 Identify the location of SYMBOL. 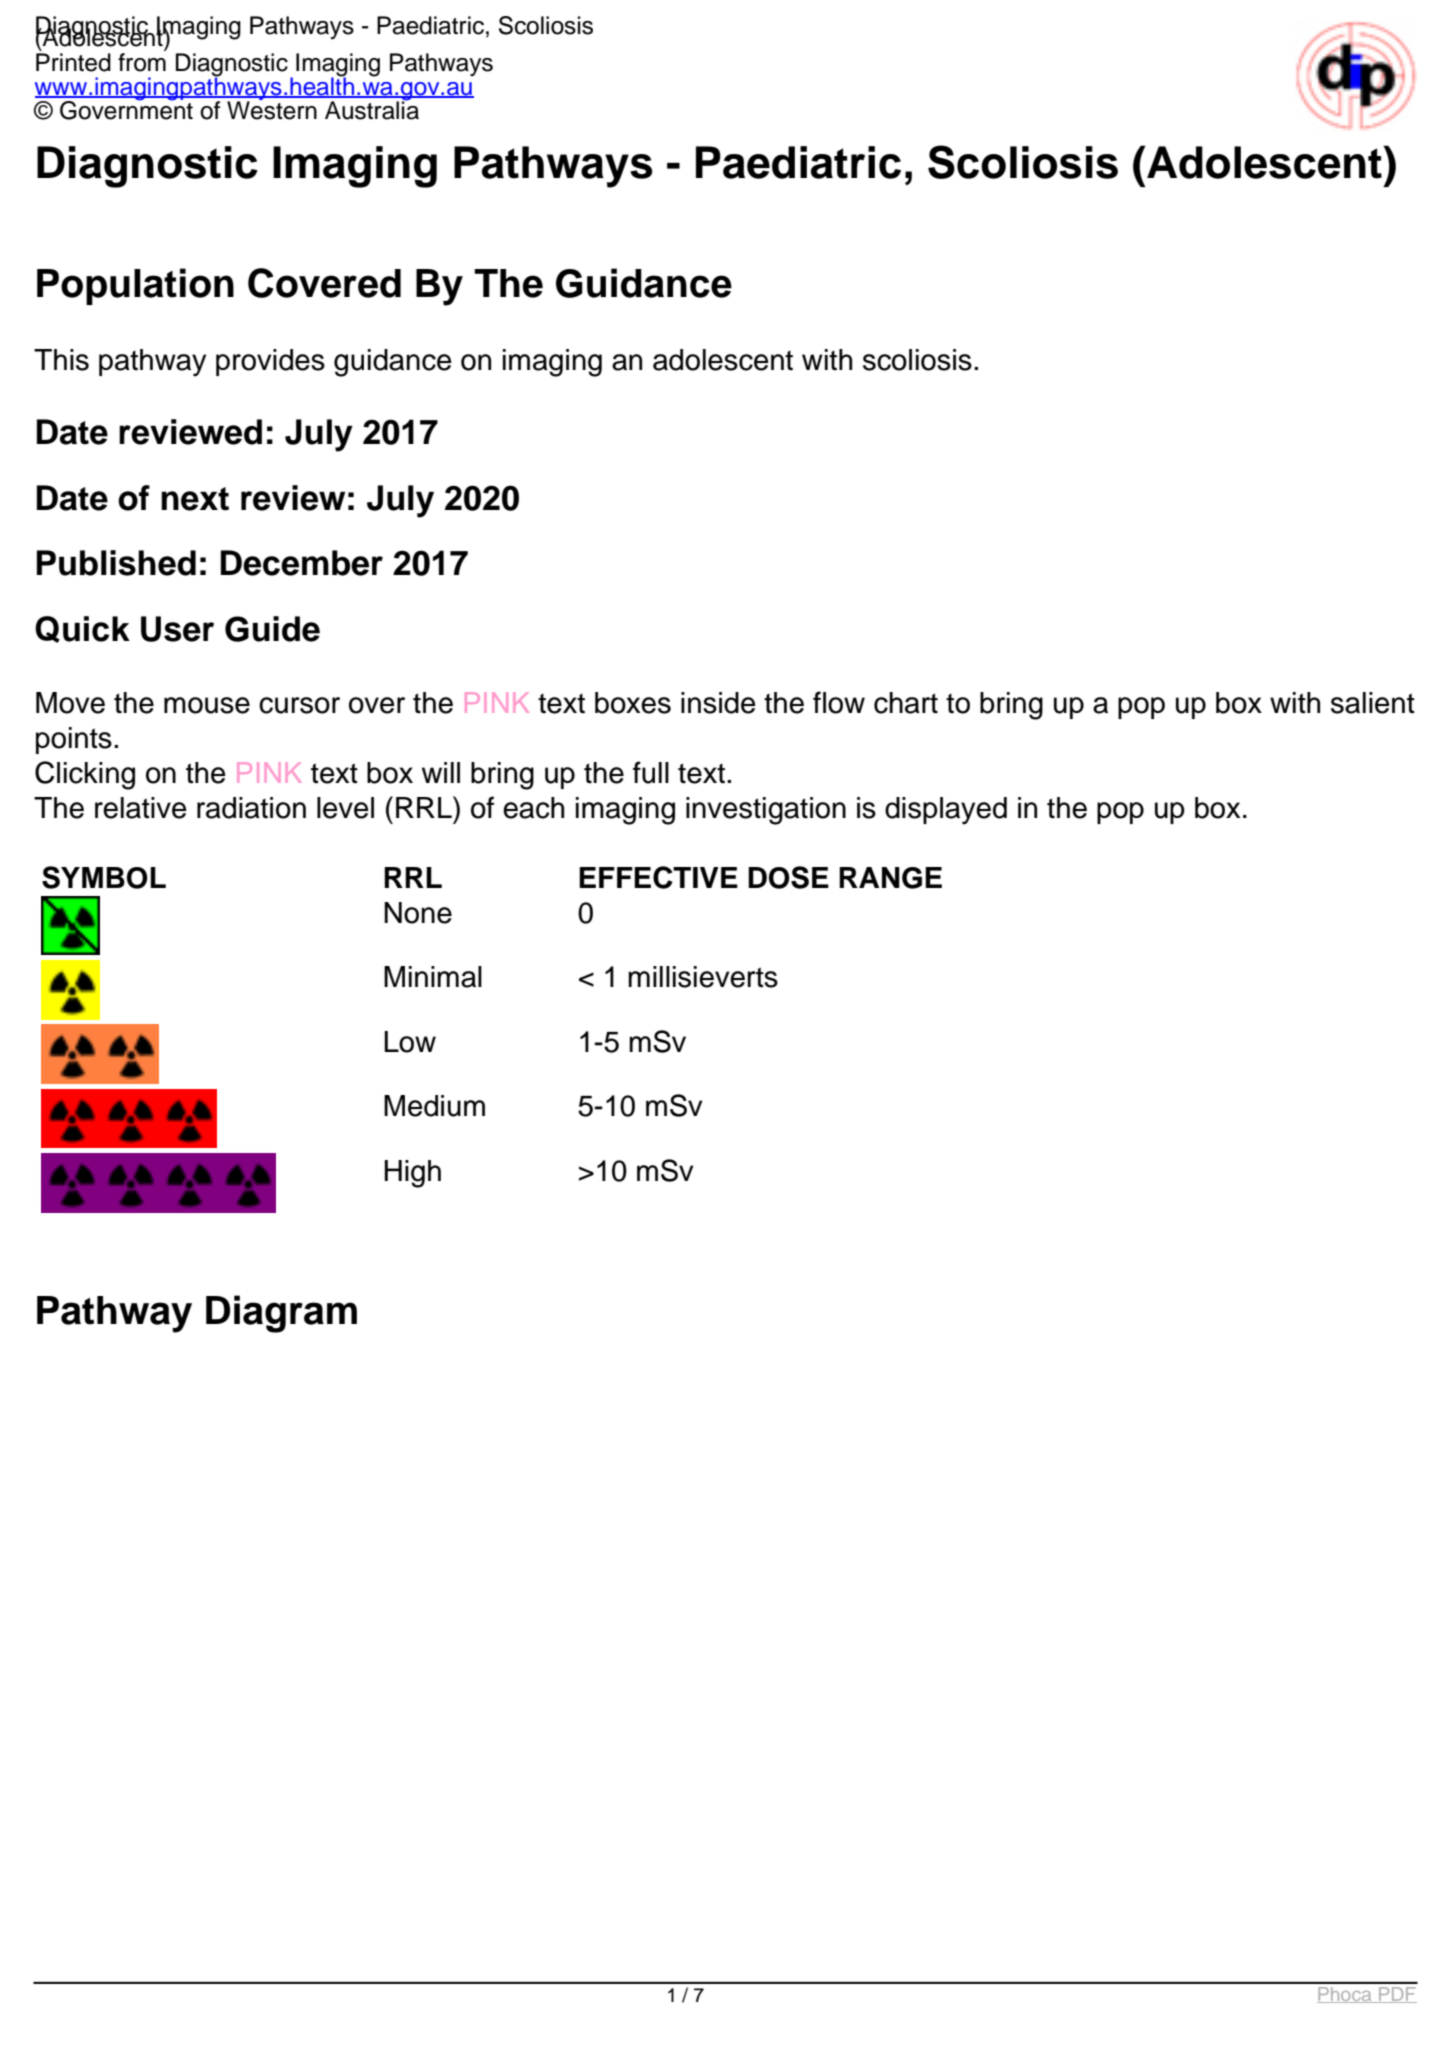
(104, 877).
